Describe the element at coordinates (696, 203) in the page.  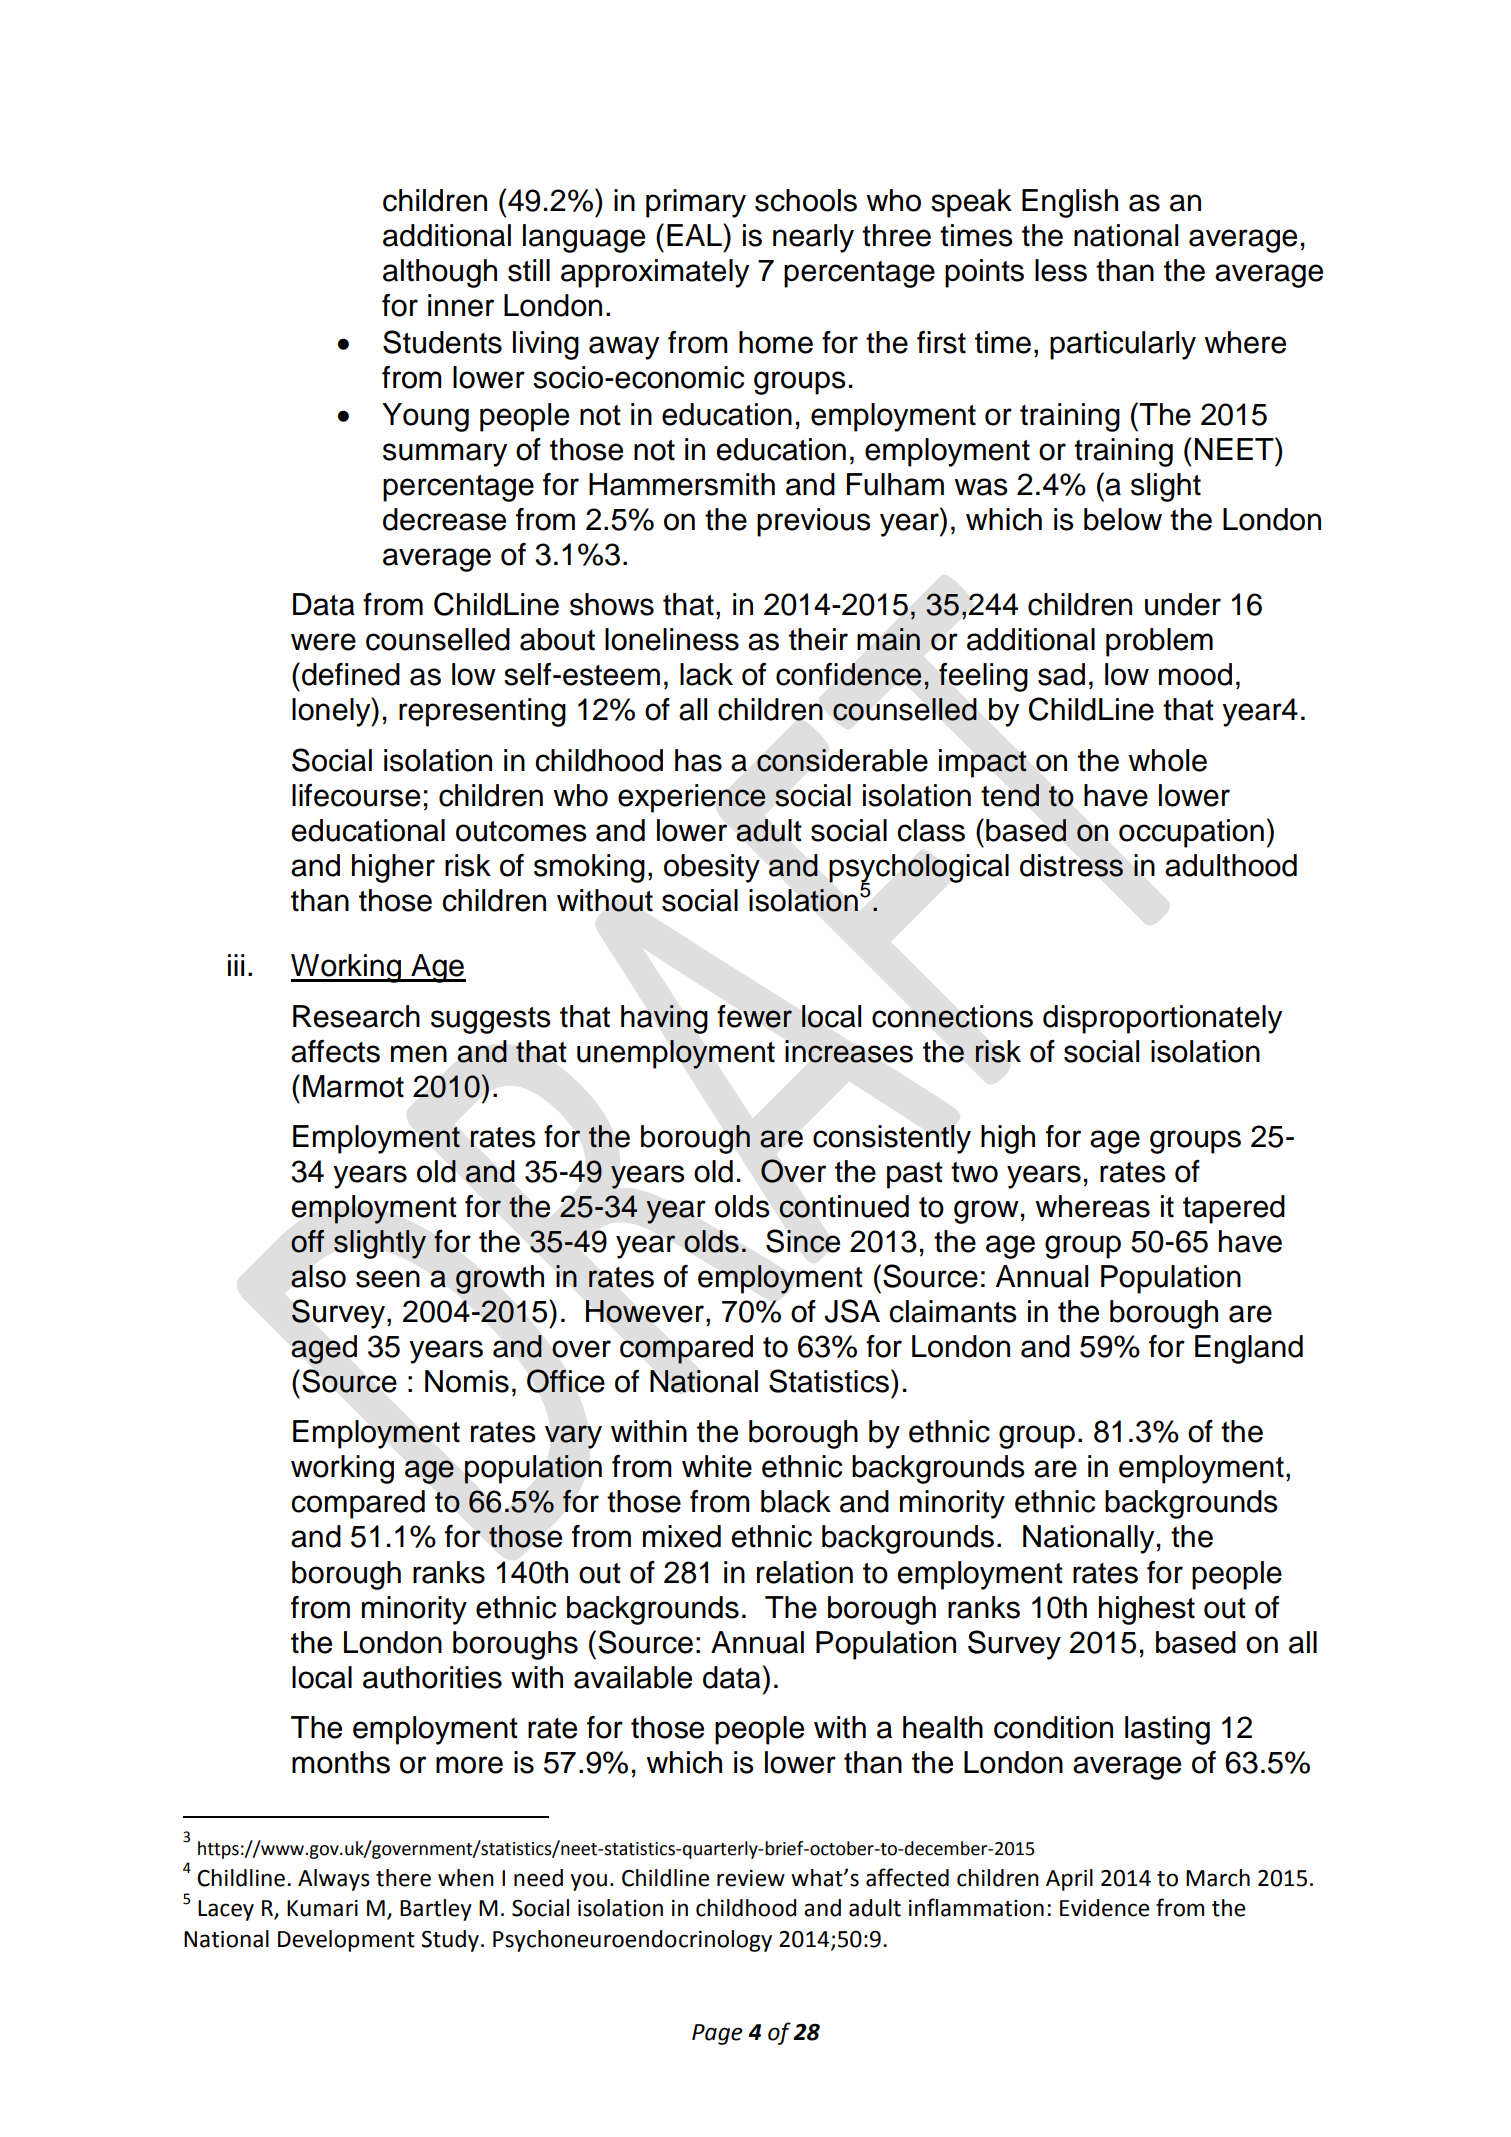
I see `primary` at that location.
